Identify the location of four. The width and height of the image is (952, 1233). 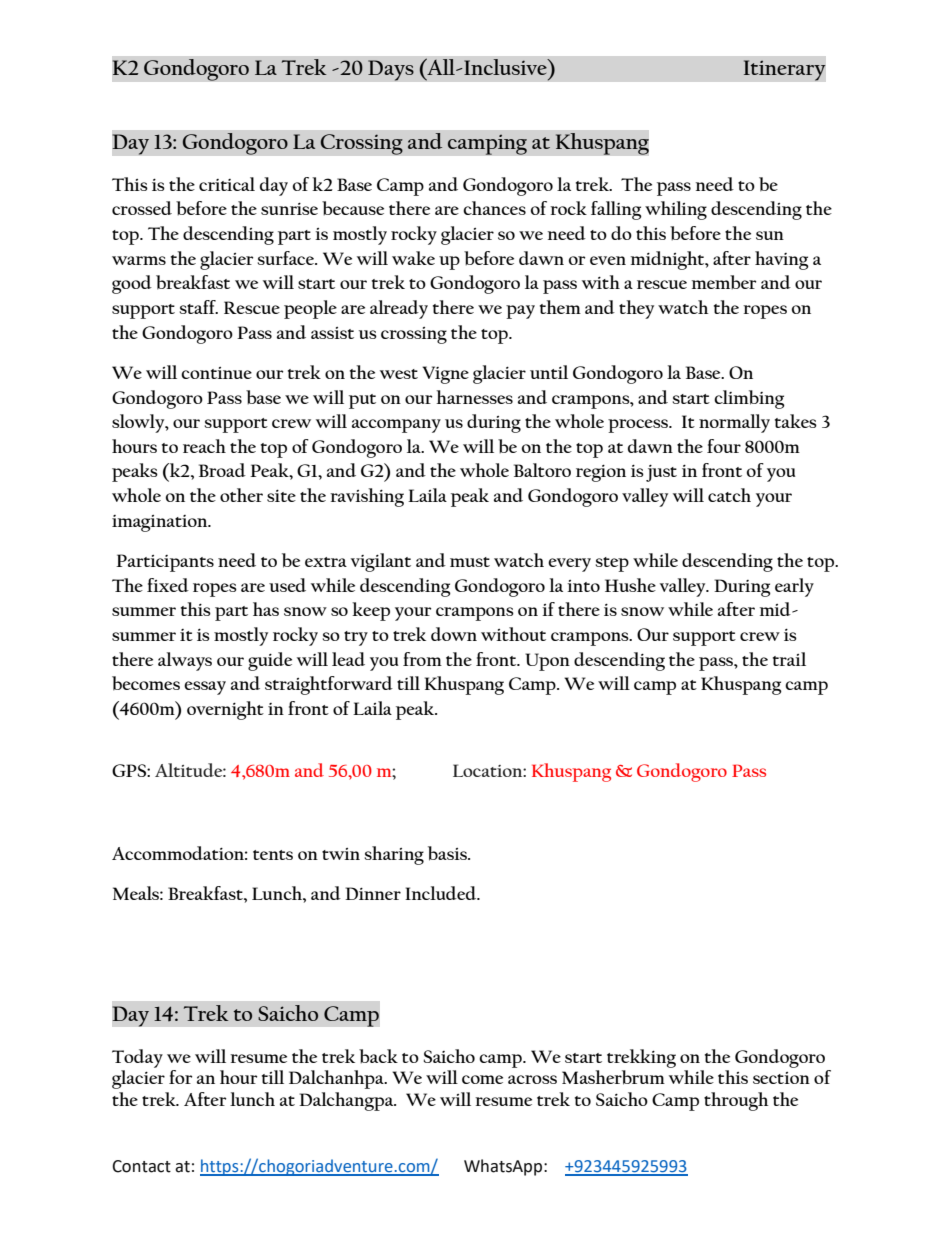
(724, 446).
